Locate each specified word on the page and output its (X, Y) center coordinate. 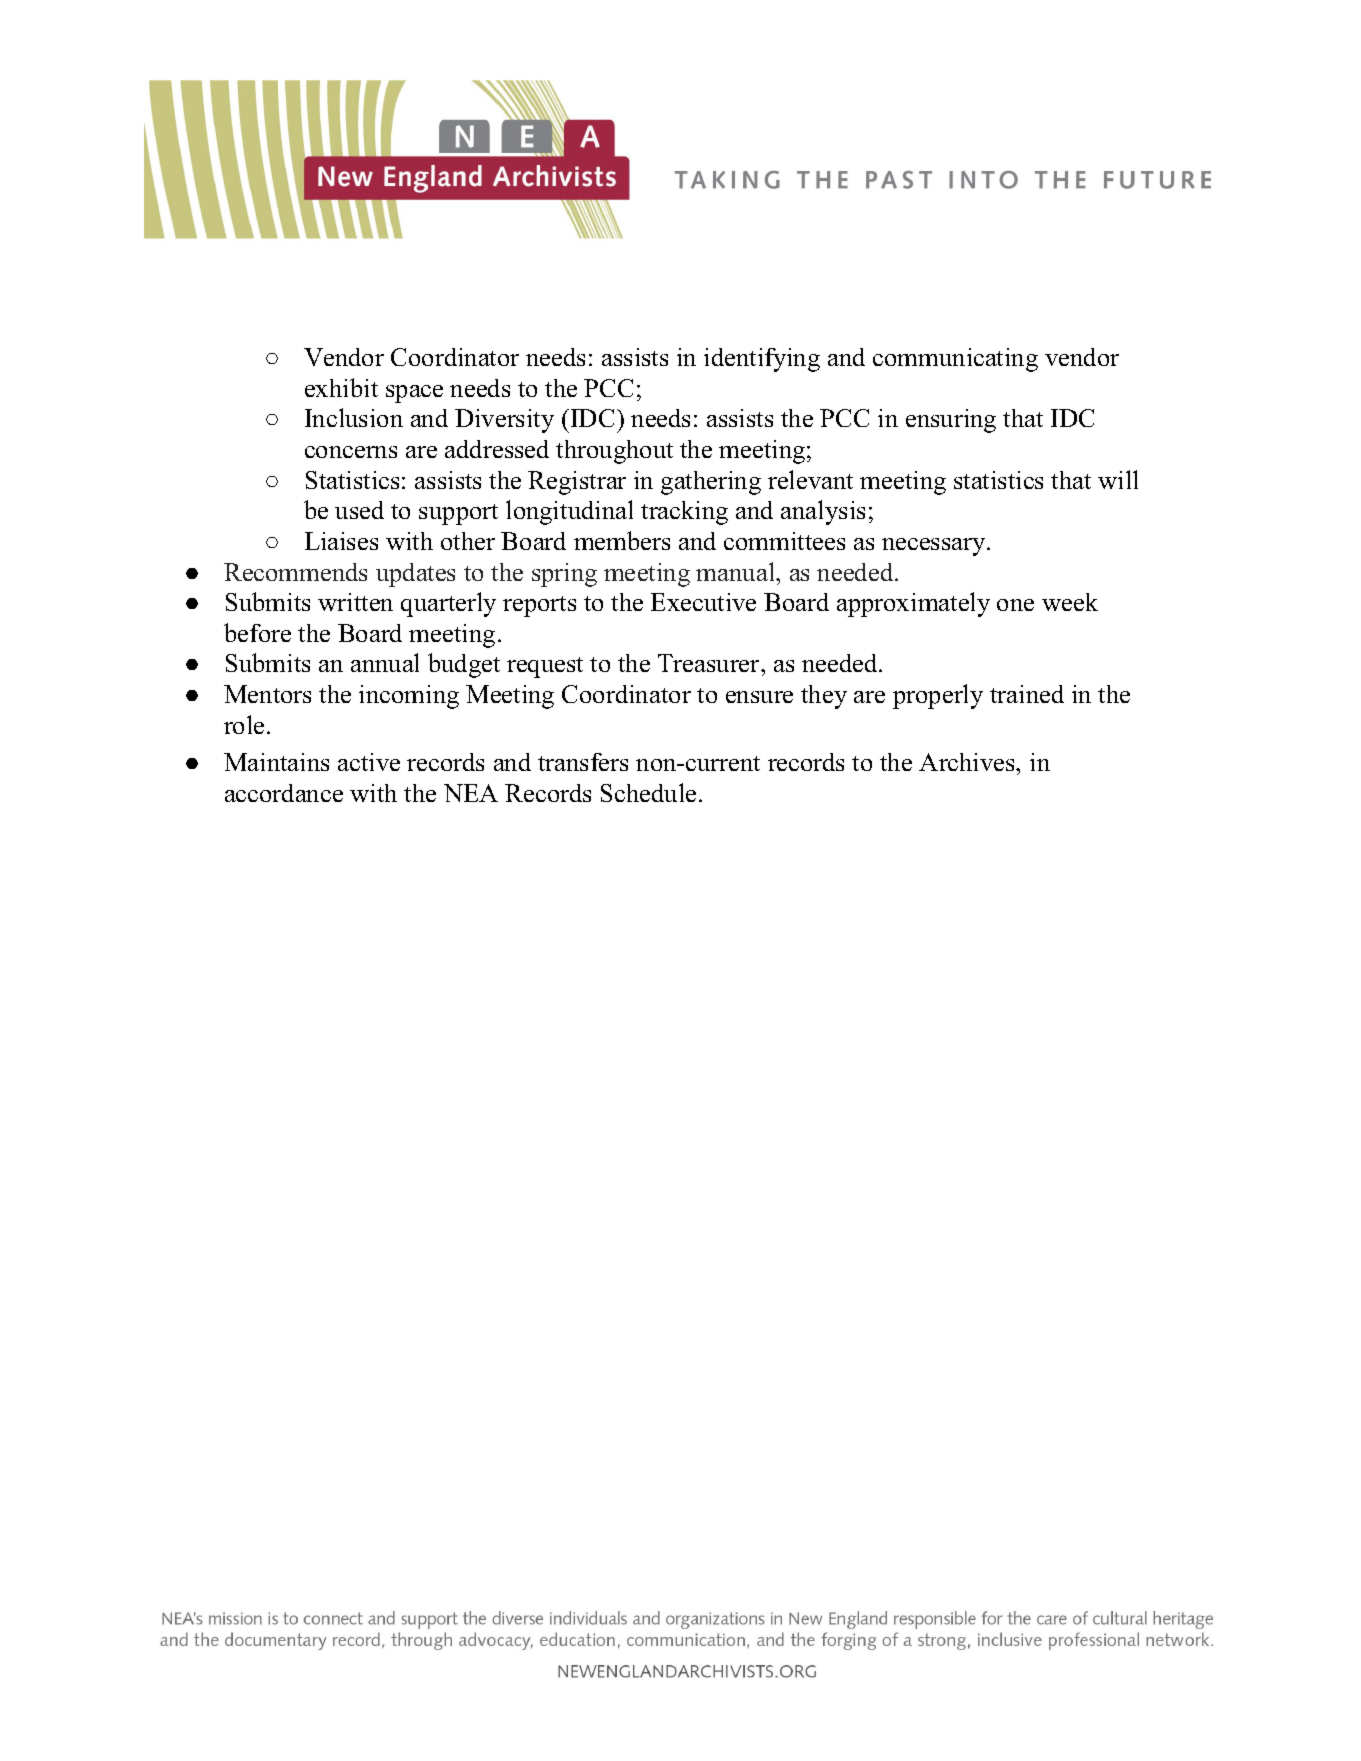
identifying (762, 360)
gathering (711, 483)
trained (1027, 694)
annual (385, 662)
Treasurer (710, 663)
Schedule (648, 792)
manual (737, 571)
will (1118, 479)
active (369, 762)
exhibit (341, 387)
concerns (351, 452)
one (1015, 605)
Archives (968, 762)
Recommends (295, 572)
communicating (955, 360)
